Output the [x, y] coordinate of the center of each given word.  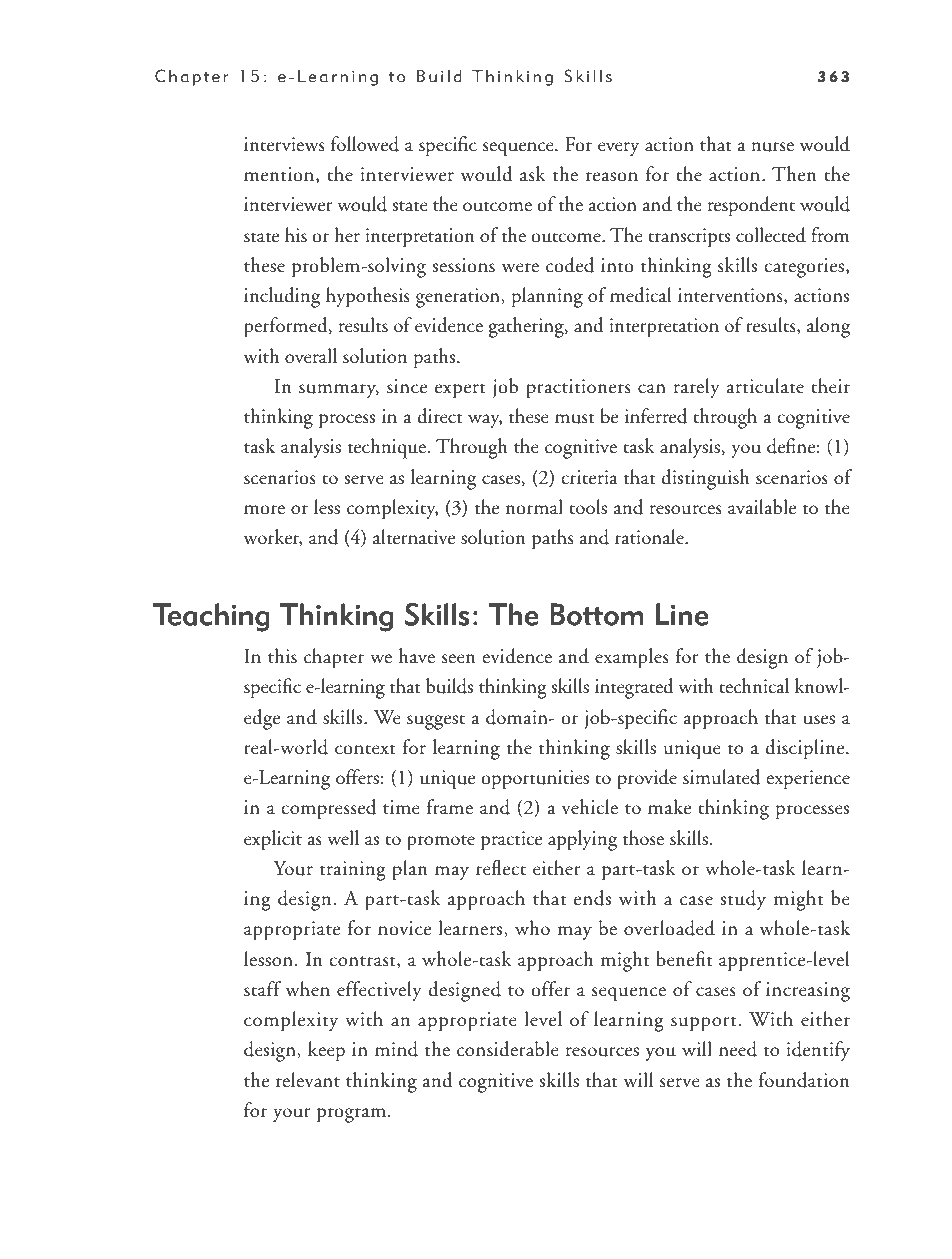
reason [612, 177]
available [762, 507]
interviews [284, 144]
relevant [308, 1080]
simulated [721, 777]
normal [534, 507]
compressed [328, 809]
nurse [772, 147]
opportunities [535, 780]
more [264, 510]
